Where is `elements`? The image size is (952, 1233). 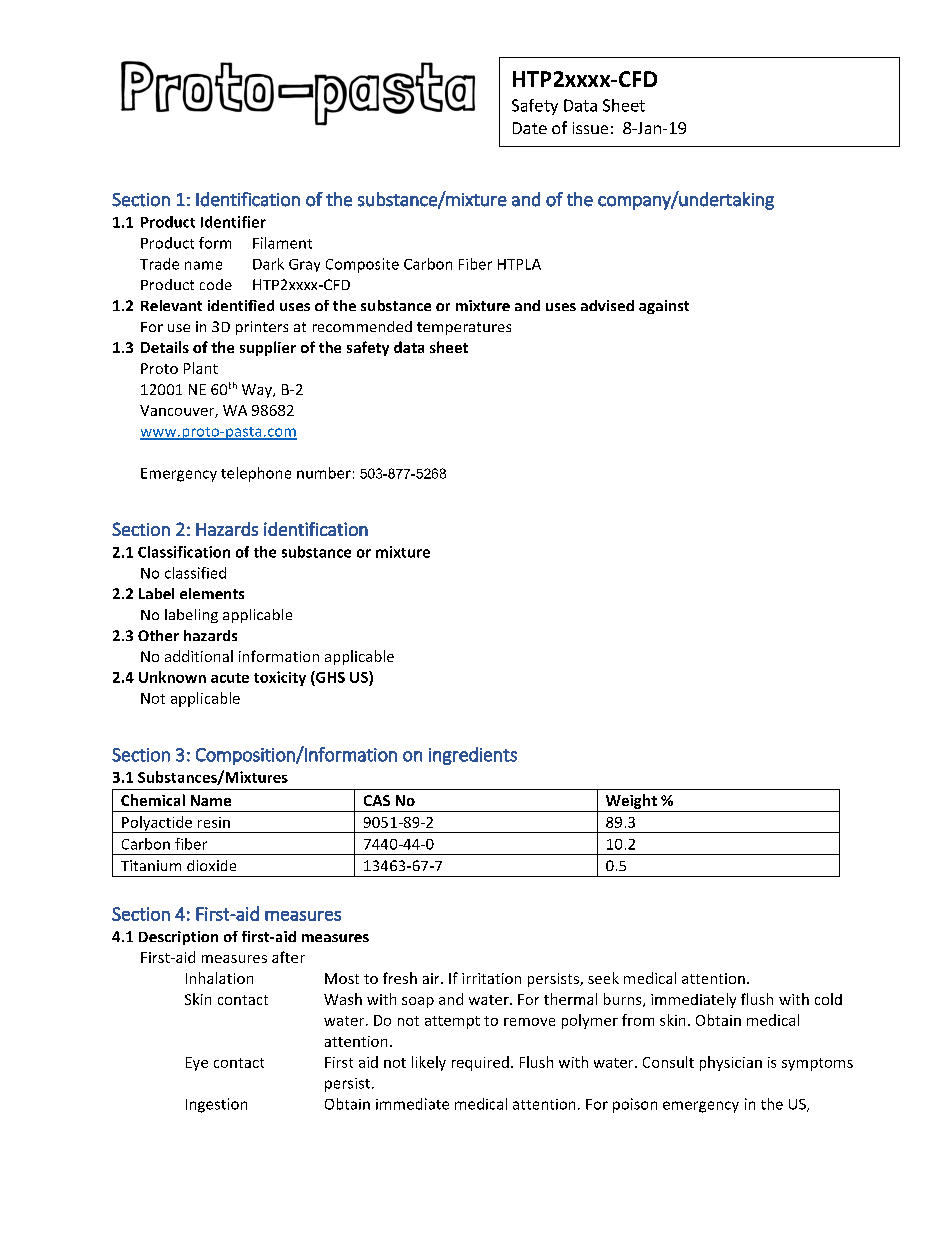 elements is located at coordinates (212, 593).
